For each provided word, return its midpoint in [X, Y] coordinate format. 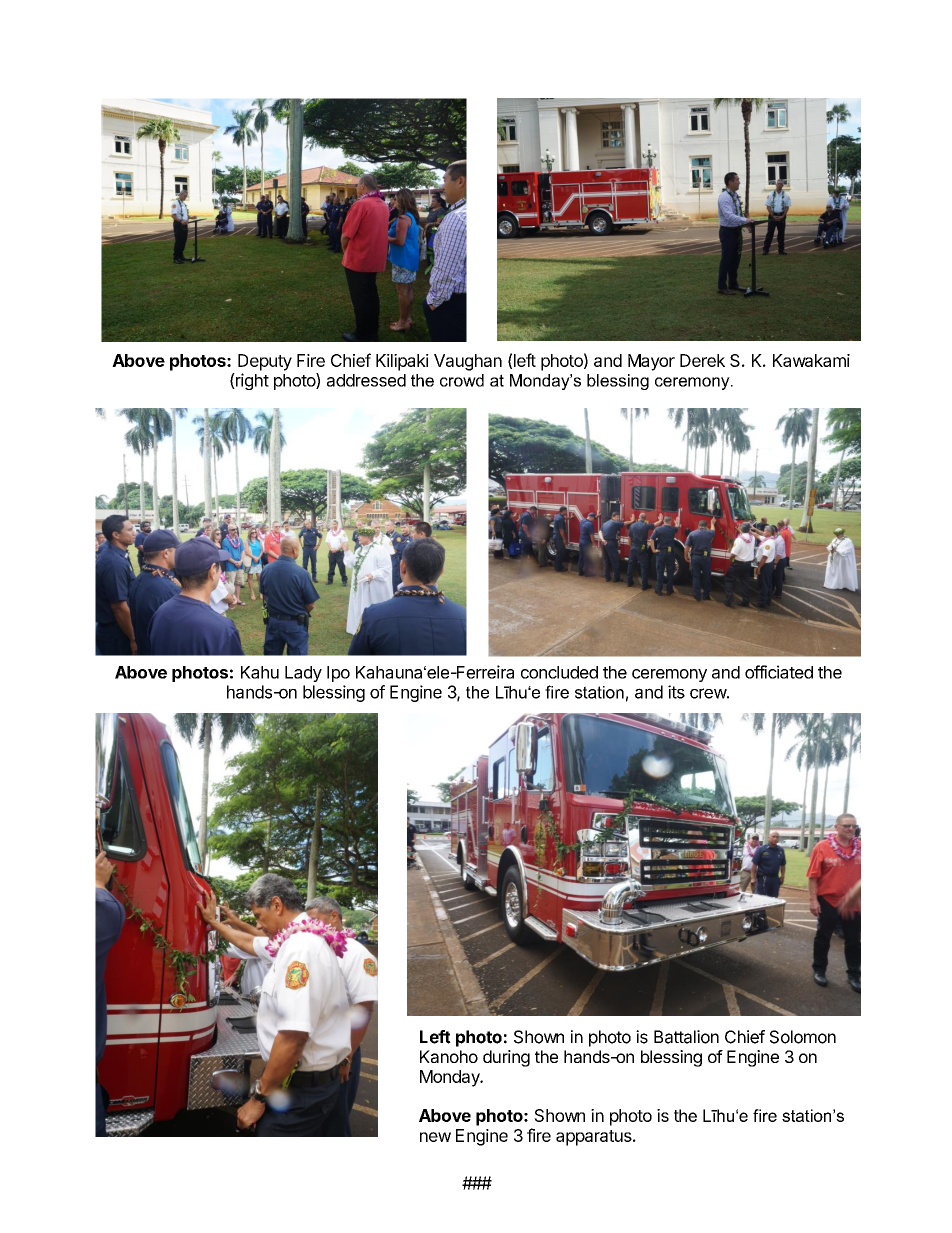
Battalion [686, 1037]
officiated [779, 672]
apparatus [595, 1138]
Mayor [651, 362]
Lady [303, 674]
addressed [366, 380]
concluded [559, 672]
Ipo [338, 674]
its [676, 692]
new [435, 1137]
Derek [702, 360]
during [506, 1058]
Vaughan [468, 362]
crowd [462, 380]
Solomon [803, 1037]
